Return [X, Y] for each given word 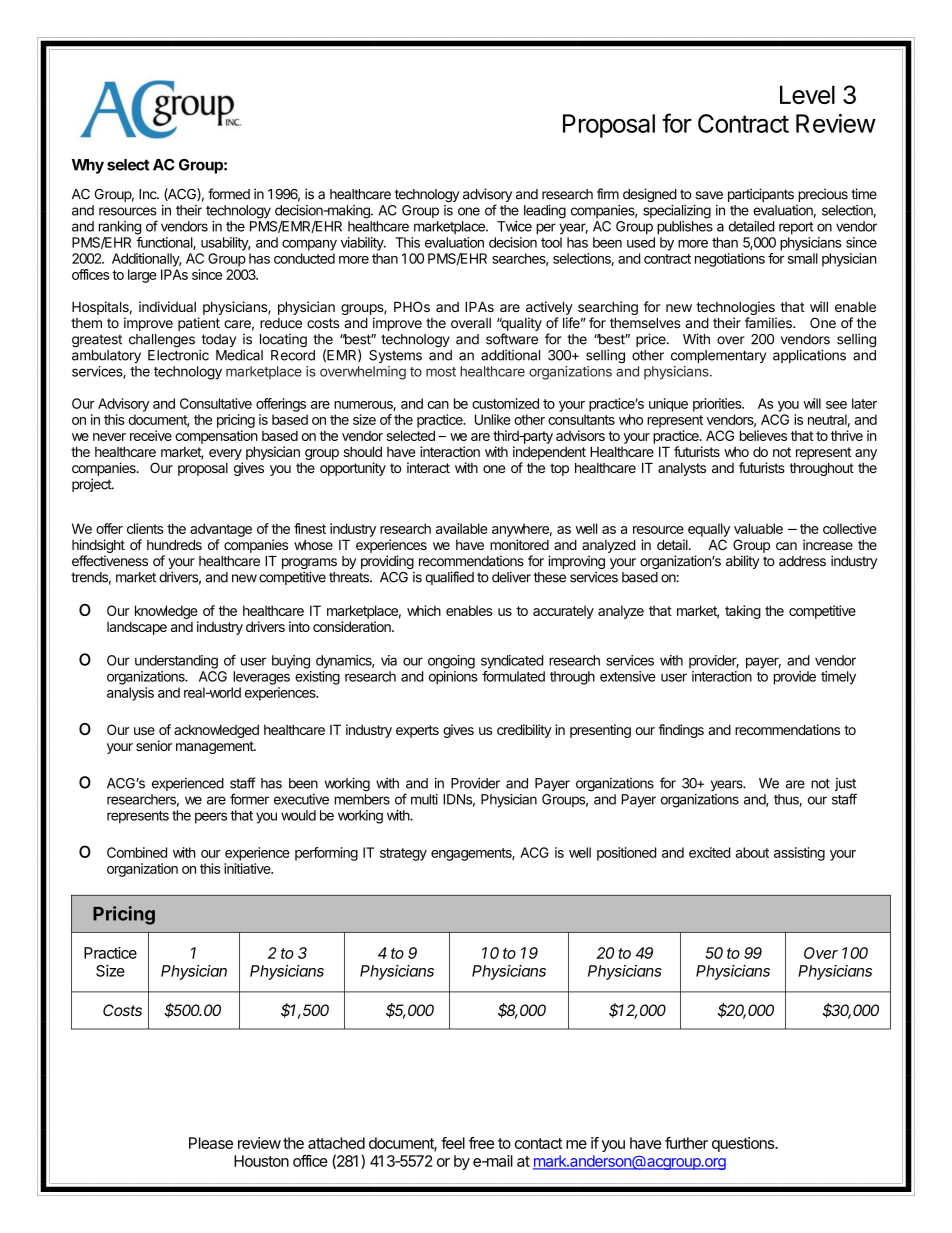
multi [424, 799]
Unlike [493, 419]
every [225, 454]
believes [763, 435]
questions [744, 1144]
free [481, 1143]
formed [229, 194]
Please [211, 1143]
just [846, 786]
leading [545, 212]
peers [211, 818]
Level [807, 94]
